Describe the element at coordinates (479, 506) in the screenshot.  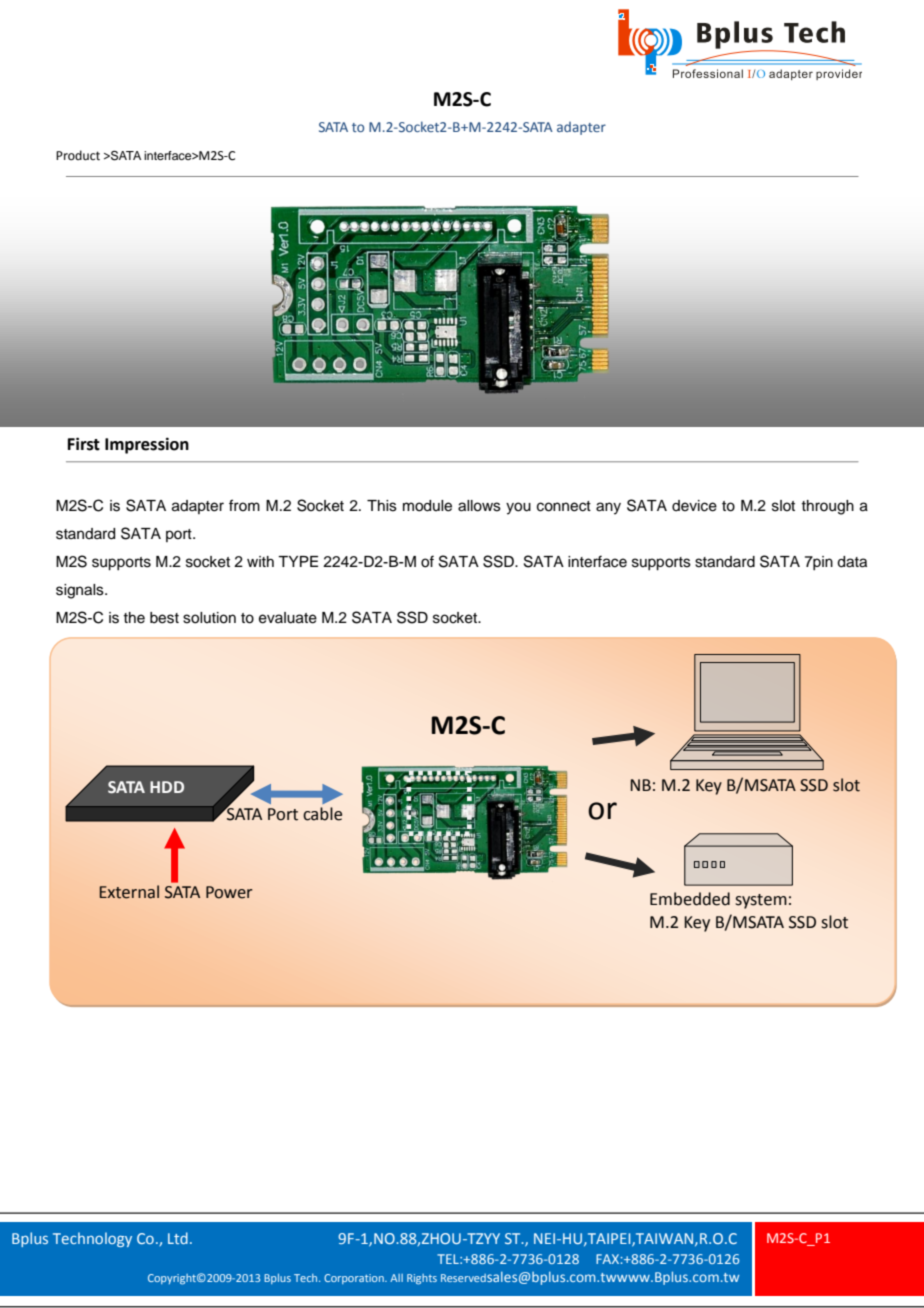
I see `allows` at that location.
